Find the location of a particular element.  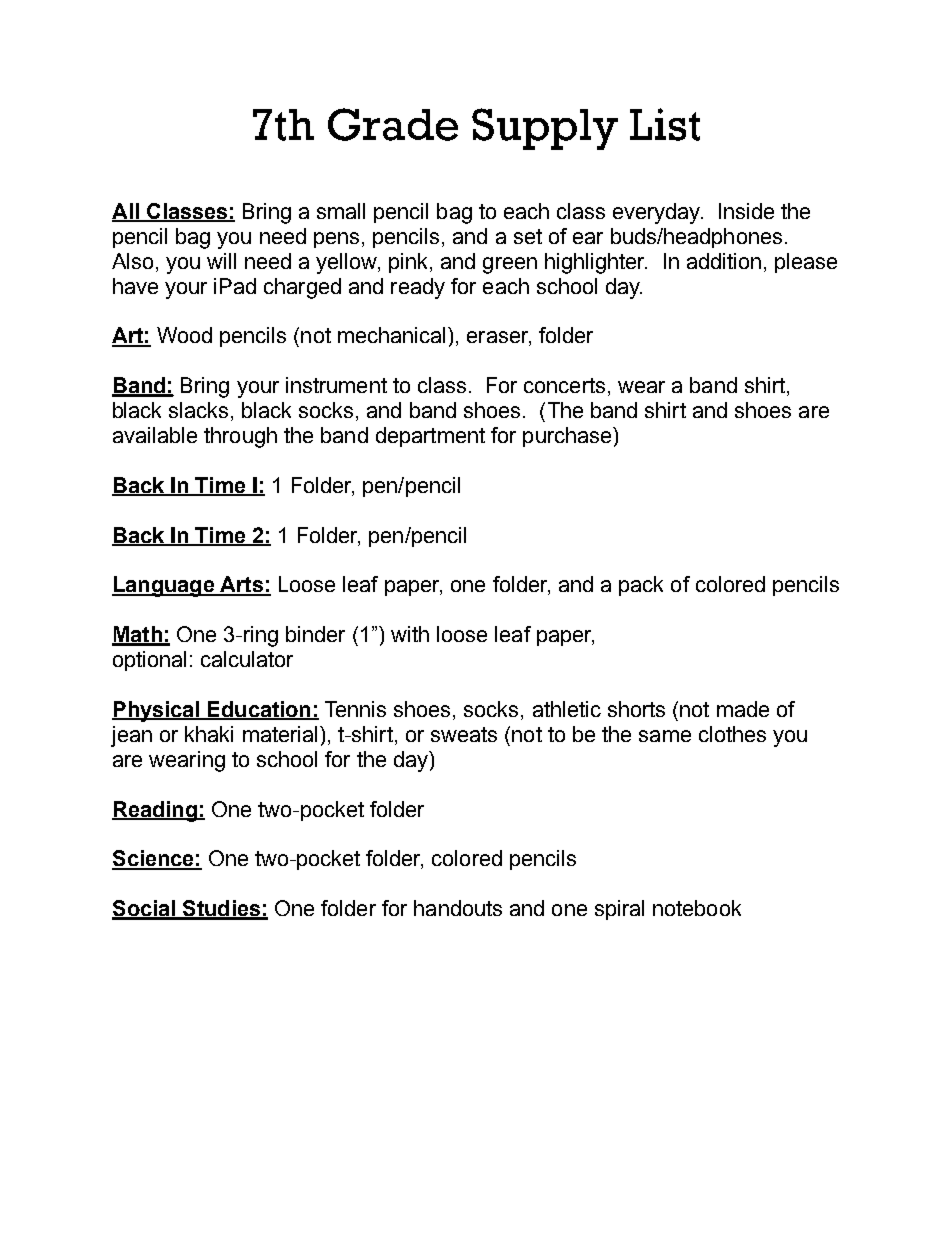

calculator is located at coordinates (247, 659).
